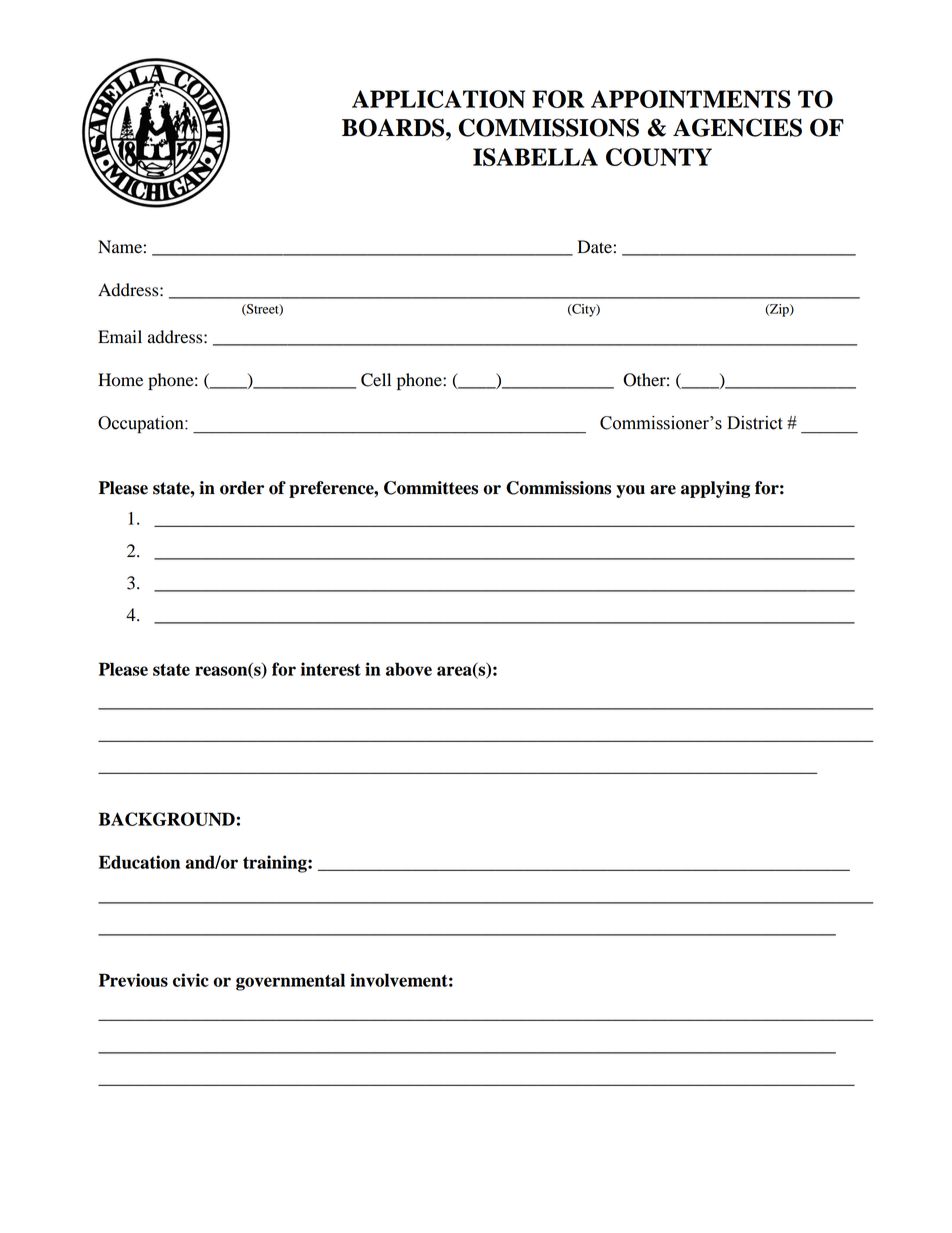  I want to click on above, so click(409, 669).
